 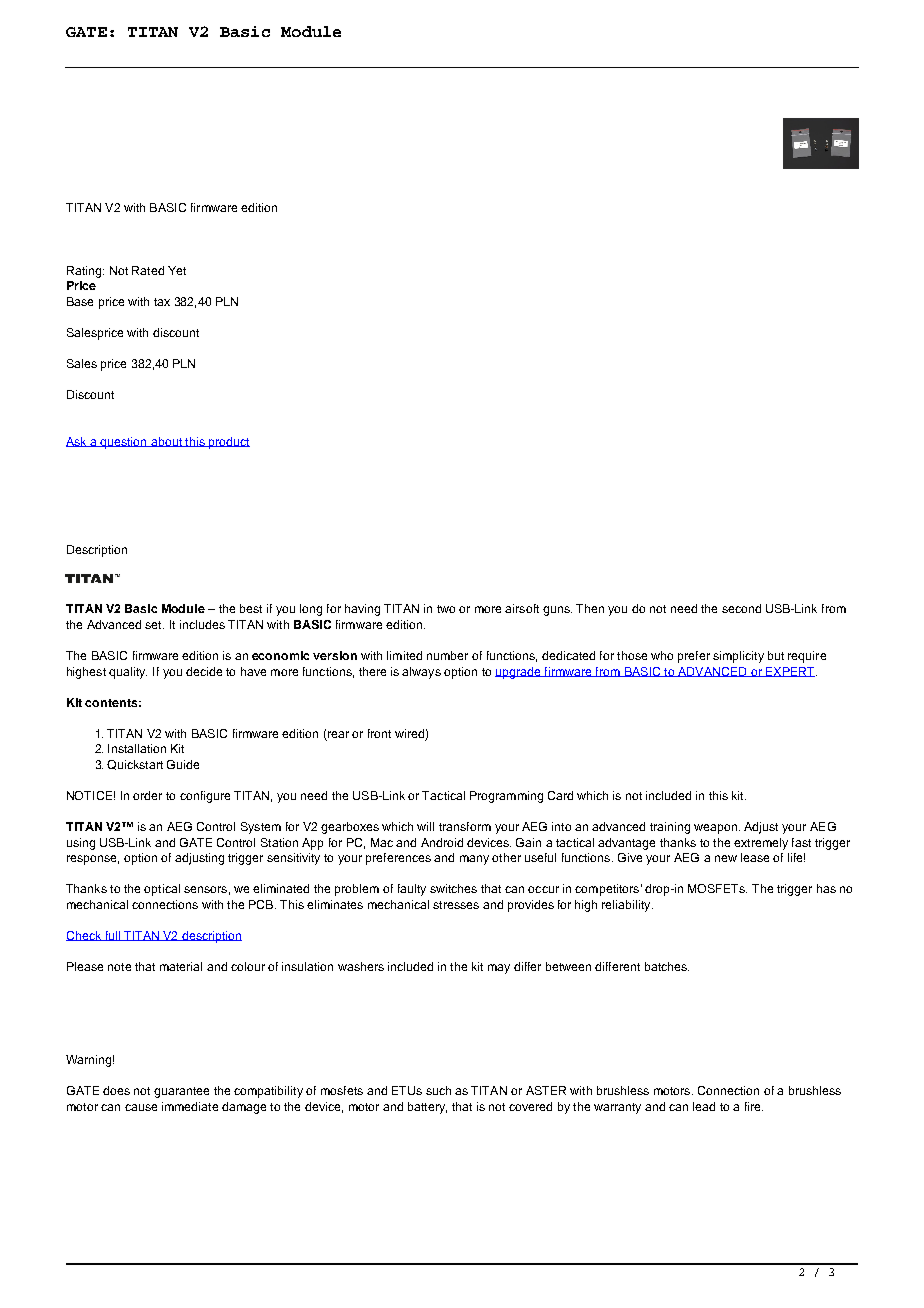 What do you see at coordinates (453, 888) in the screenshot?
I see `switches` at bounding box center [453, 888].
